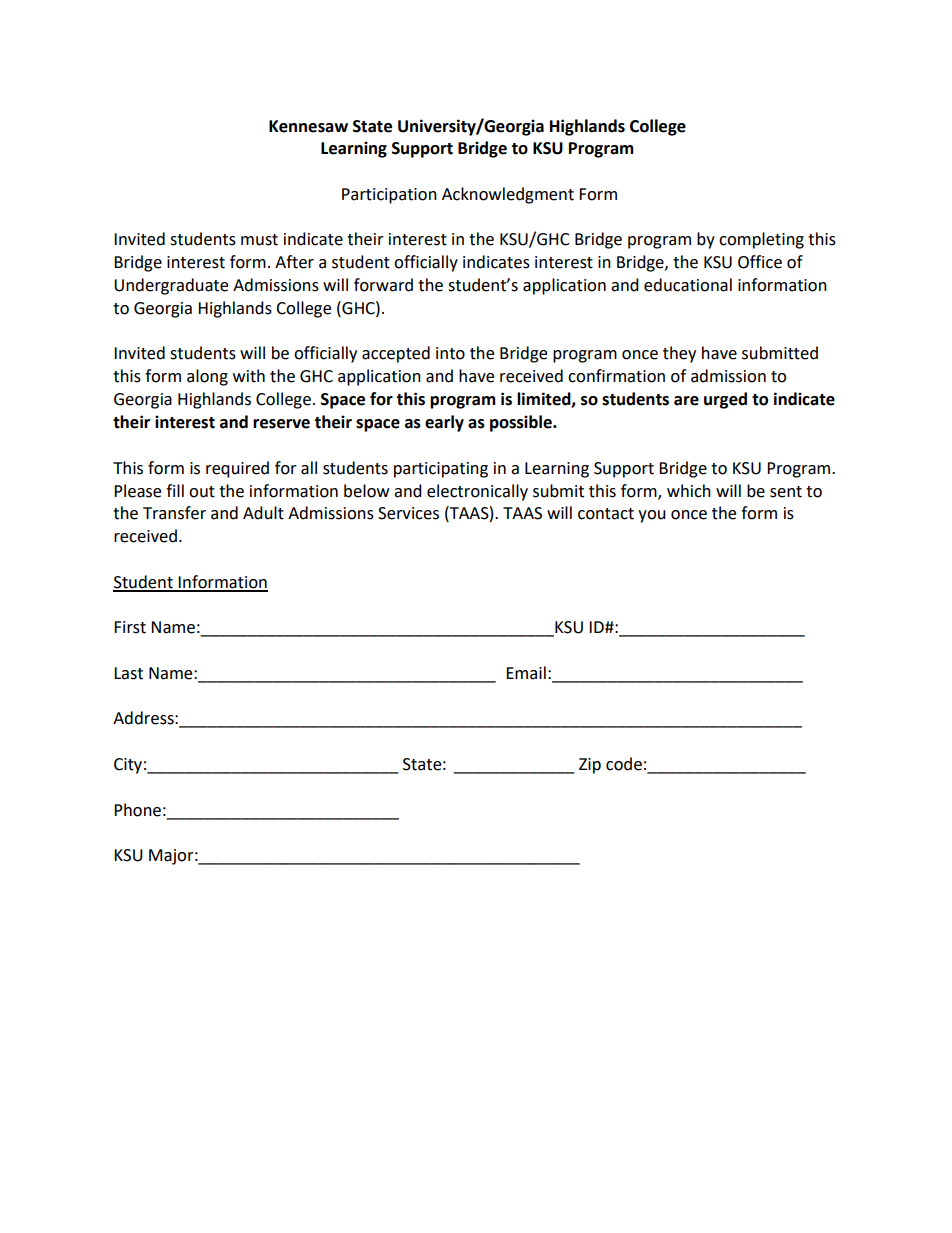  What do you see at coordinates (207, 377) in the screenshot?
I see `along` at bounding box center [207, 377].
